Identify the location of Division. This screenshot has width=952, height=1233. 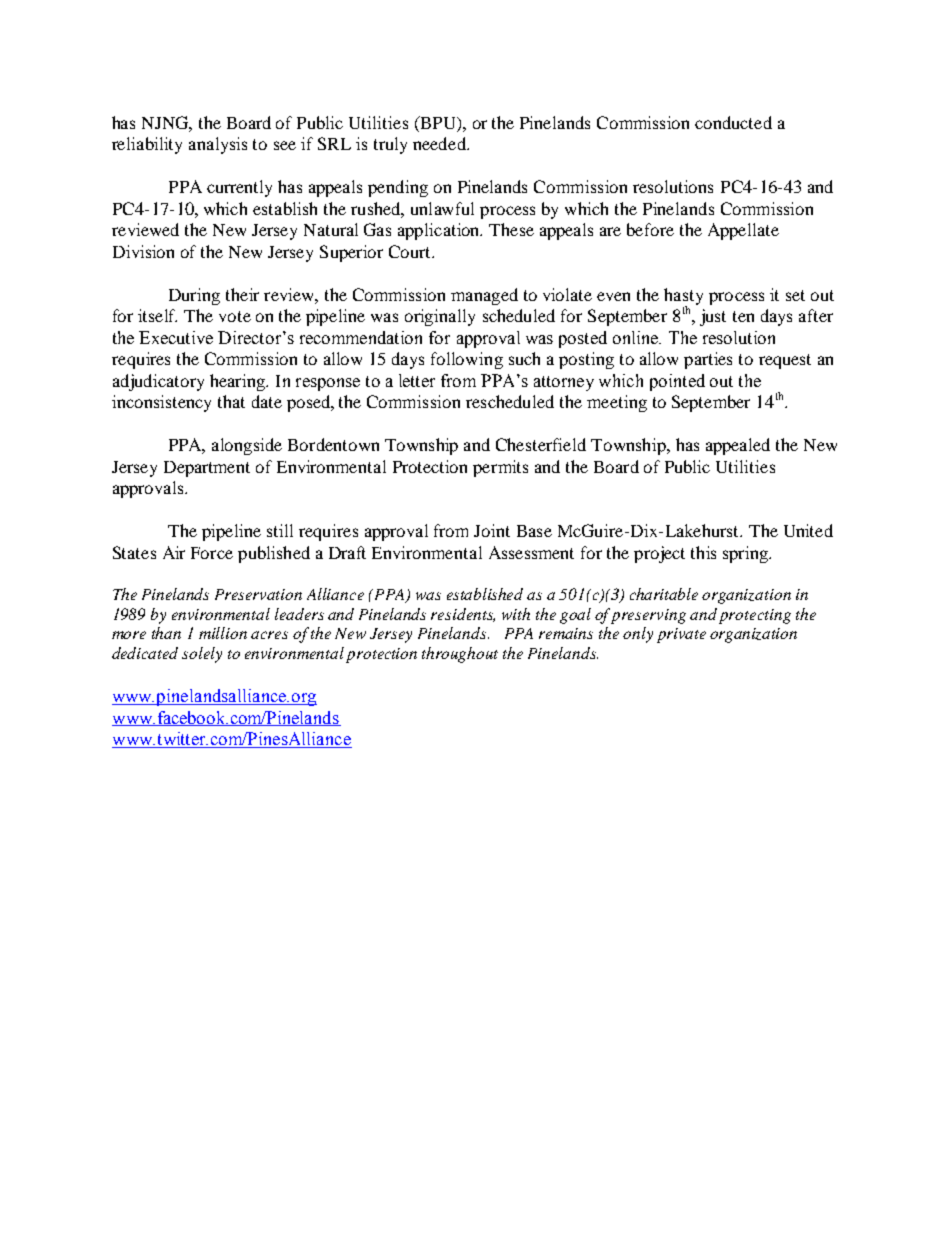
(143, 251).
